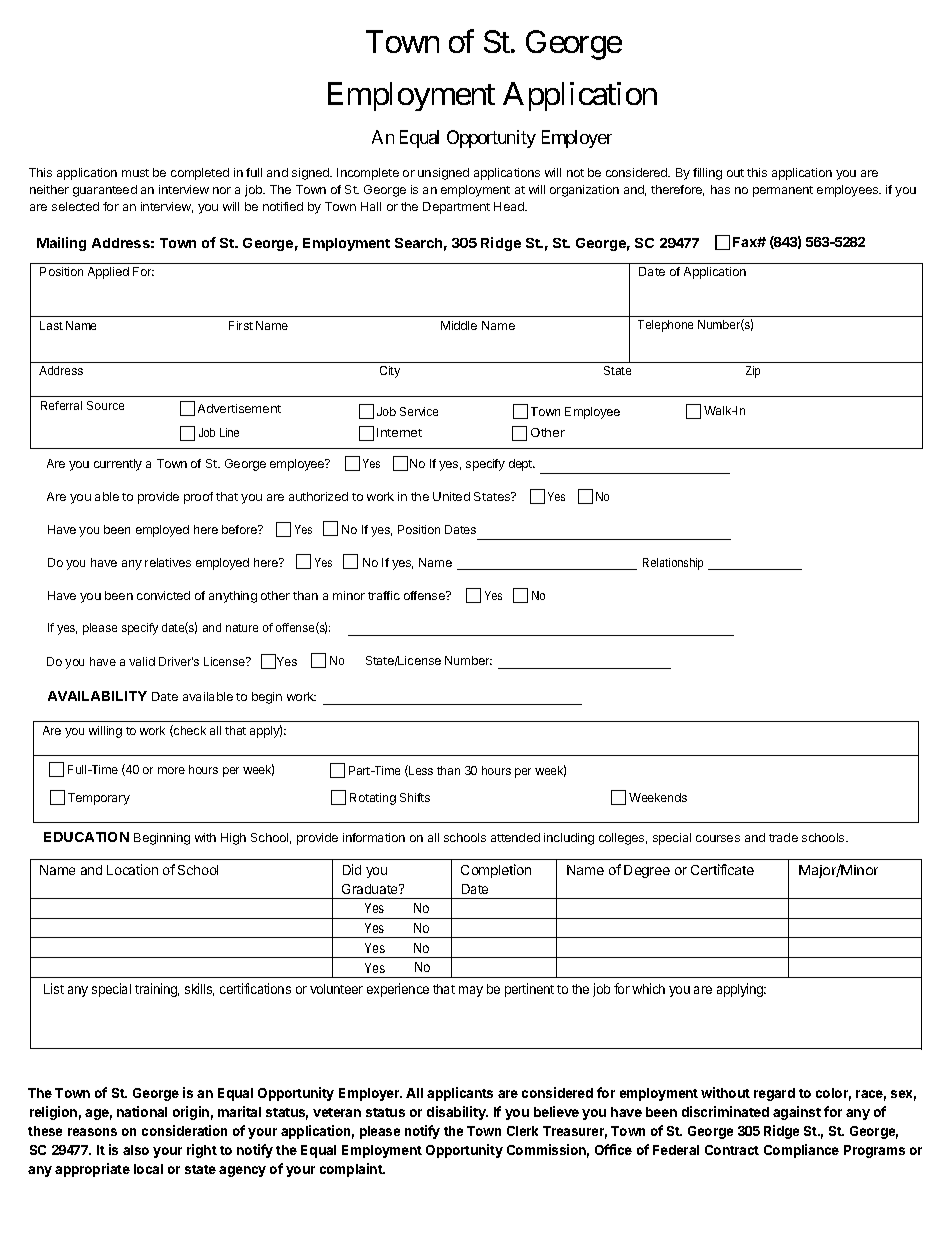  What do you see at coordinates (451, 496) in the screenshot?
I see `United` at bounding box center [451, 496].
